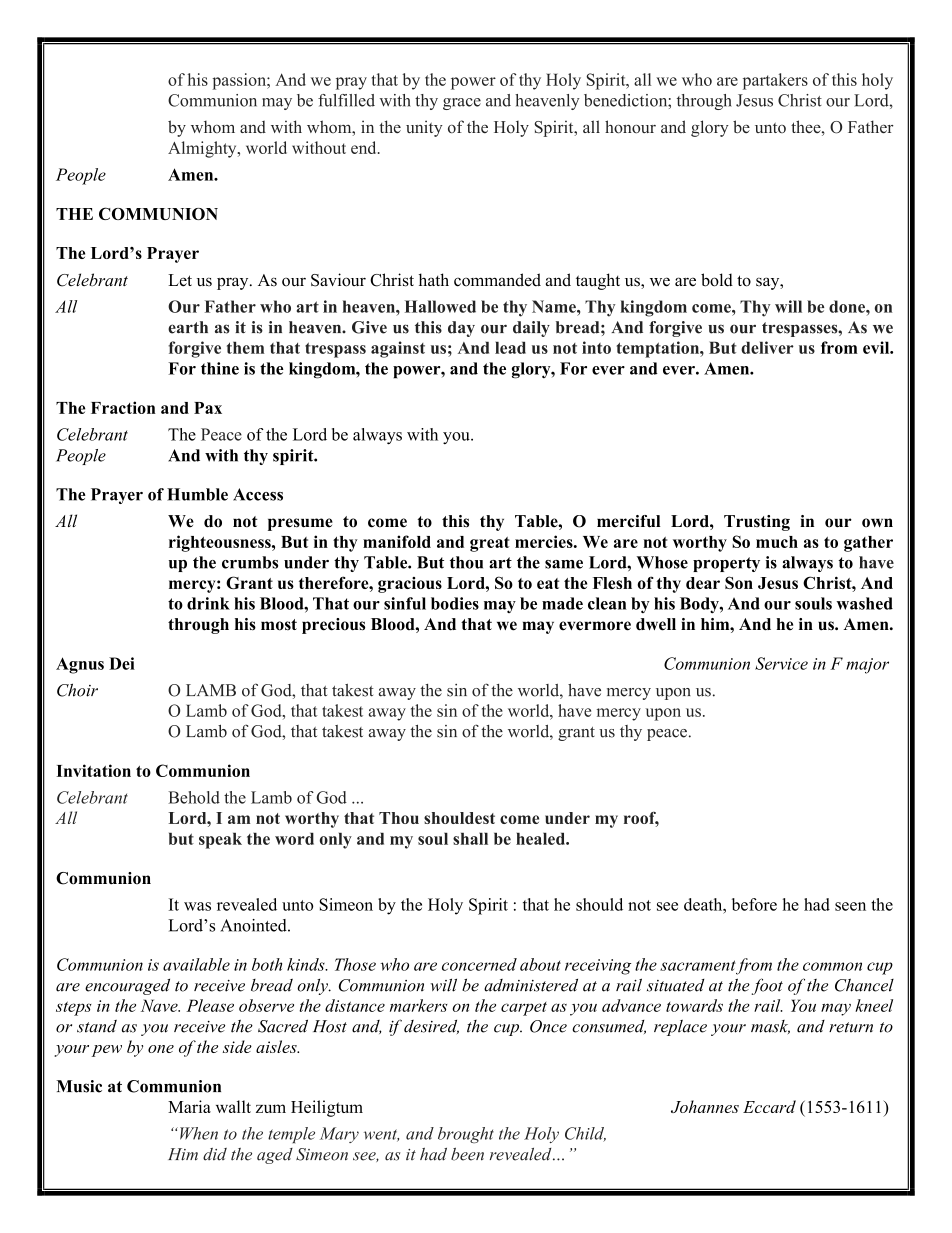 Image resolution: width=952 pixels, height=1233 pixels. I want to click on Maria, so click(189, 1106).
